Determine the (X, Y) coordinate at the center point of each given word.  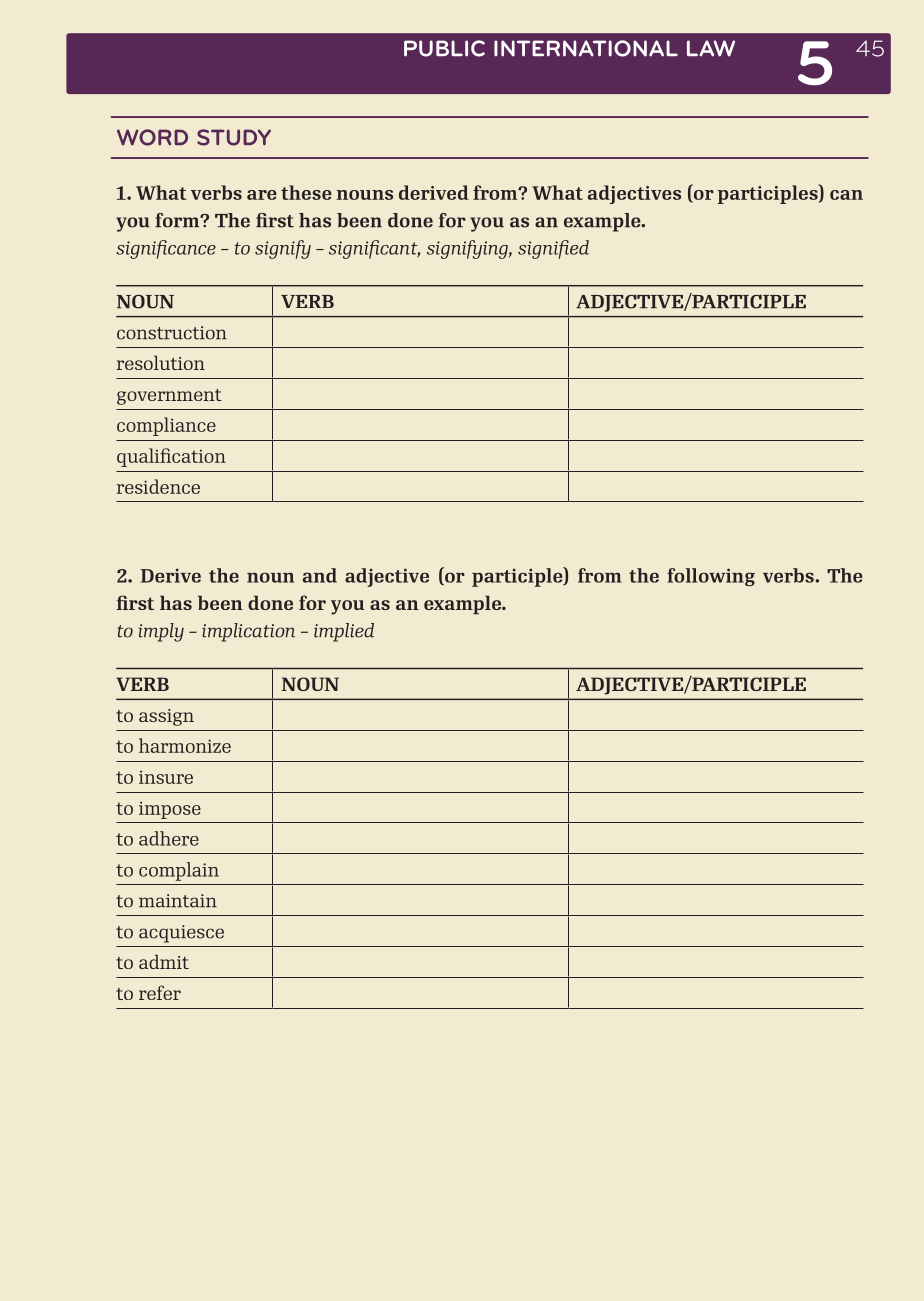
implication (248, 632)
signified (553, 249)
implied (344, 632)
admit (164, 961)
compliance (166, 426)
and (320, 575)
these (306, 192)
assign (166, 717)
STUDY (234, 137)
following (711, 577)
